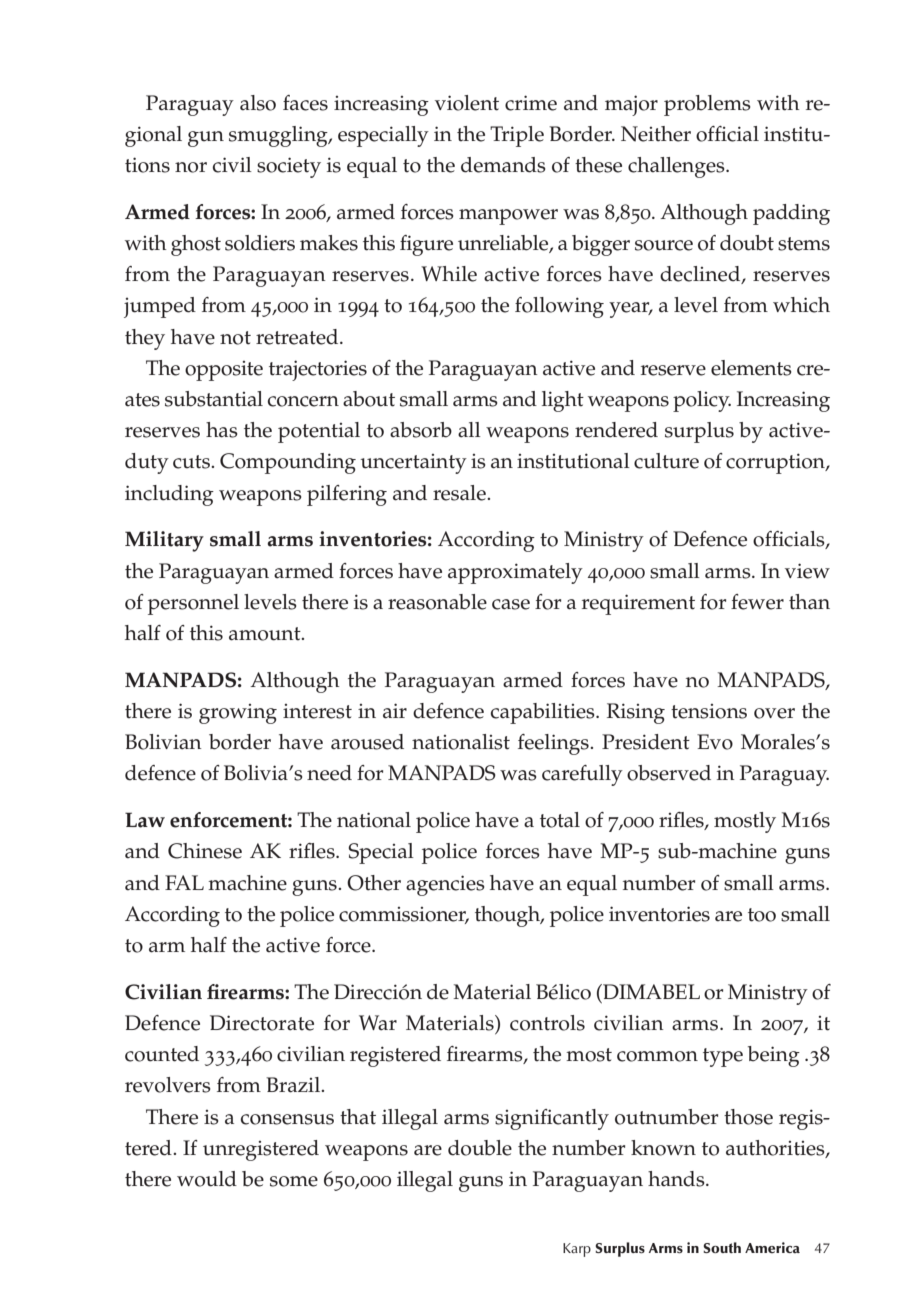 This screenshot has height=1311, width=924. Describe the element at coordinates (193, 604) in the screenshot. I see `personnel` at that location.
